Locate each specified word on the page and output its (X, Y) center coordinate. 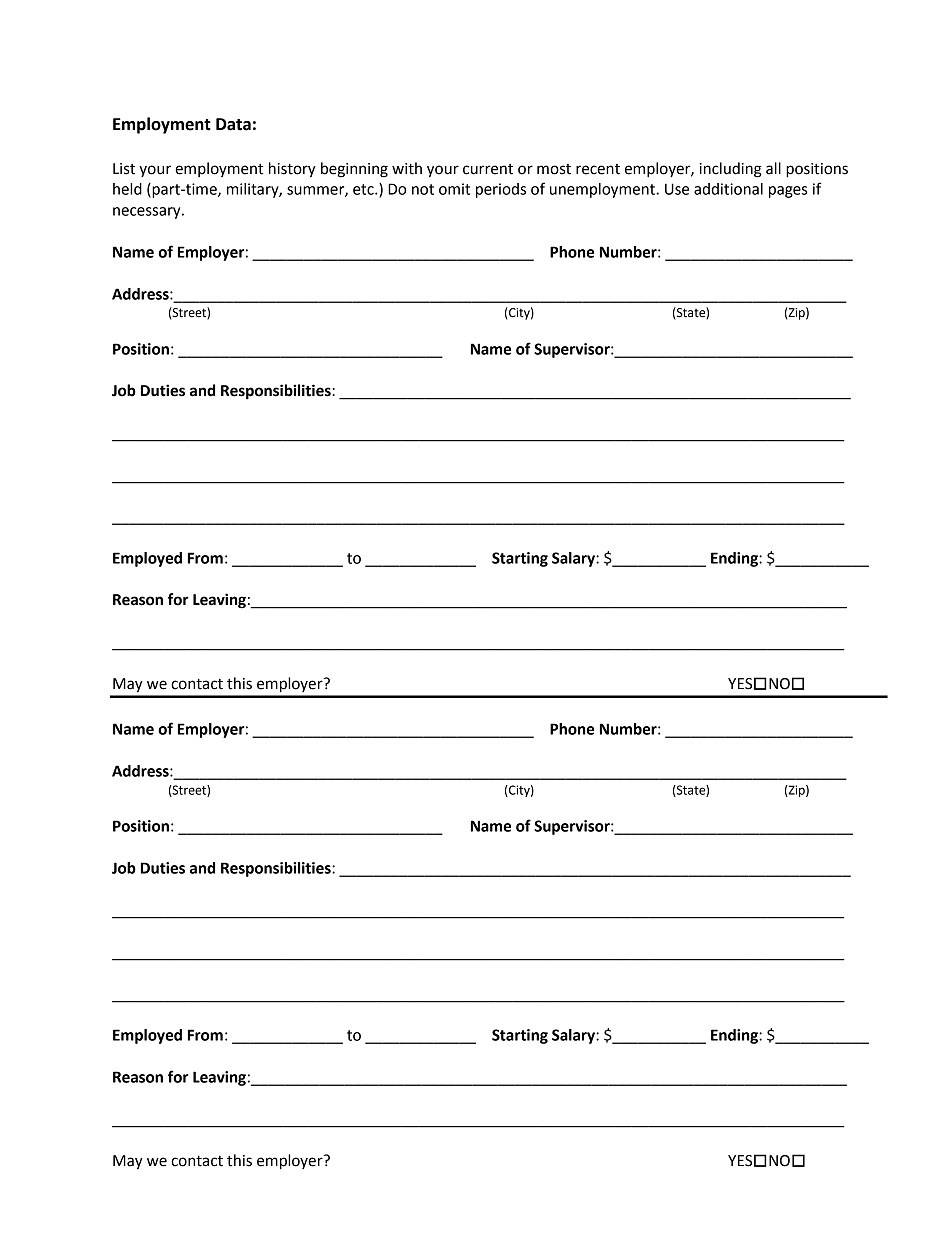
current (488, 169)
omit (454, 189)
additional (728, 189)
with (407, 168)
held (127, 189)
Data (233, 124)
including (731, 170)
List (124, 169)
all (773, 168)
